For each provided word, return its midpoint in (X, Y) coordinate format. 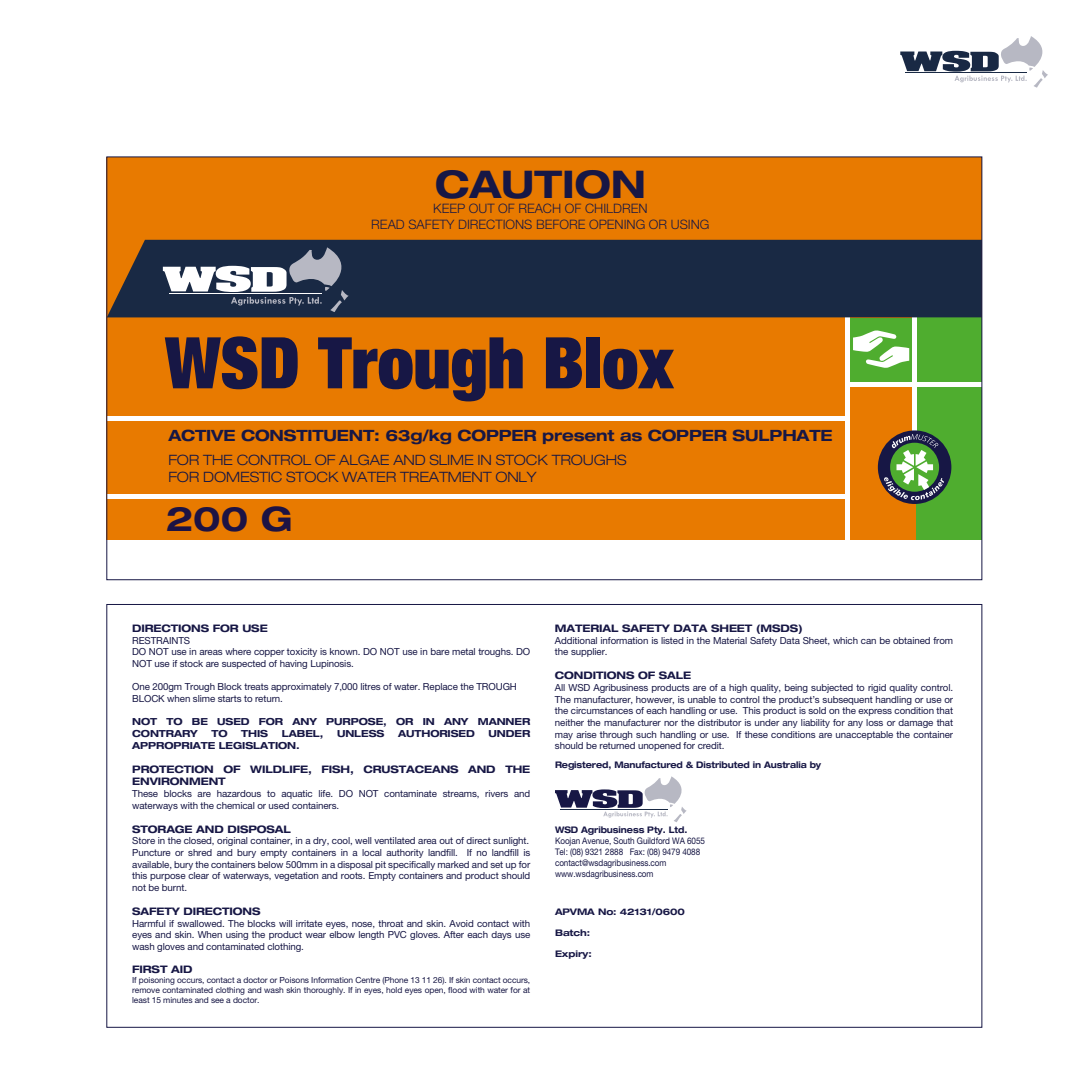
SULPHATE (782, 435)
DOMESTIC (242, 477)
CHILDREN (616, 208)
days (501, 935)
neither (569, 722)
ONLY (516, 477)
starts (230, 698)
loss (874, 722)
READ (388, 224)
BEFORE (561, 224)
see (217, 1000)
